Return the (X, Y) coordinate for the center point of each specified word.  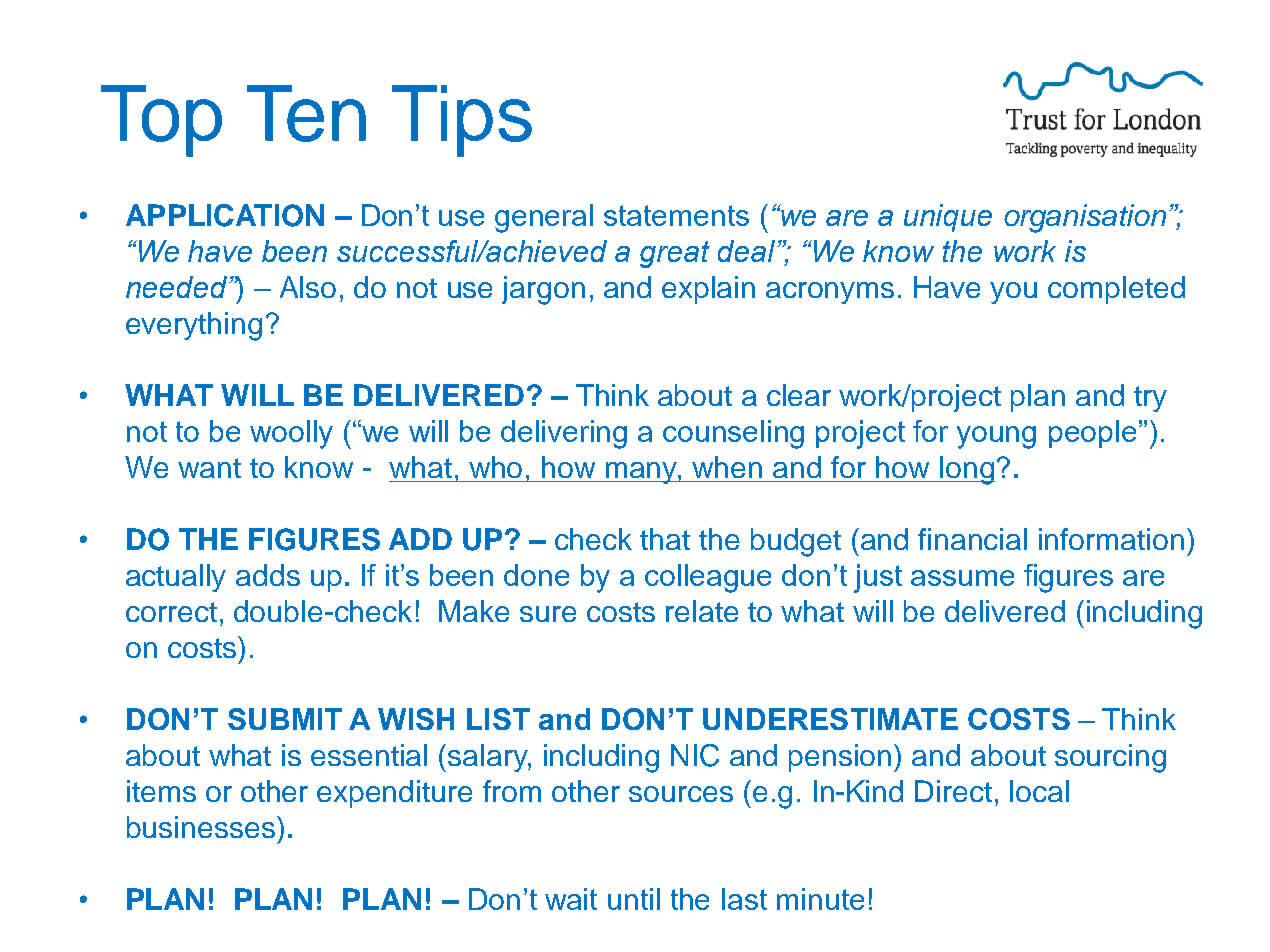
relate (702, 611)
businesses (201, 827)
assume (962, 578)
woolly (291, 434)
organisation (1085, 218)
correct (171, 612)
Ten (306, 113)
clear (799, 395)
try (1150, 399)
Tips (462, 121)
